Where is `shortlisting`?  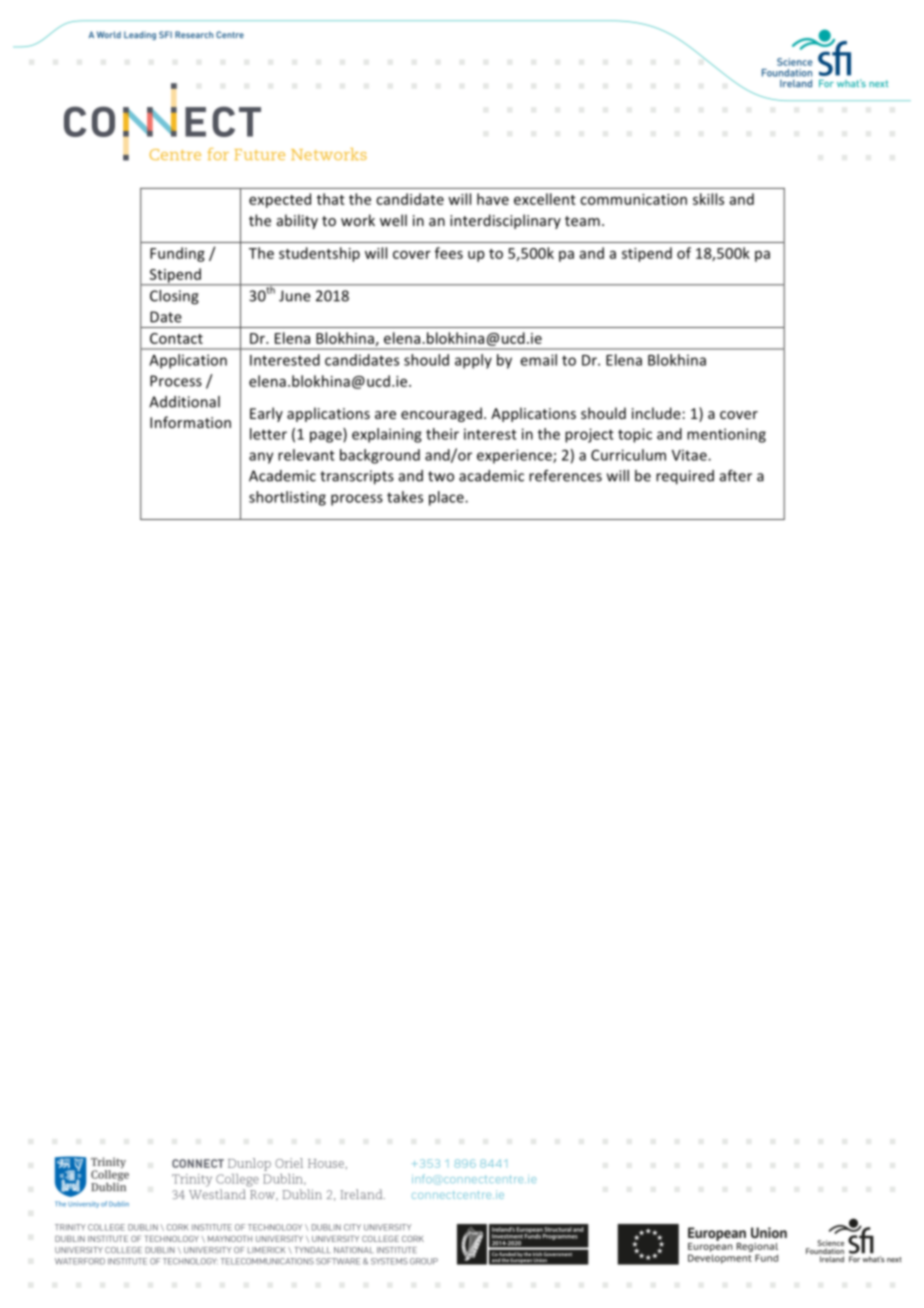
shortlisting is located at coordinates (287, 498).
